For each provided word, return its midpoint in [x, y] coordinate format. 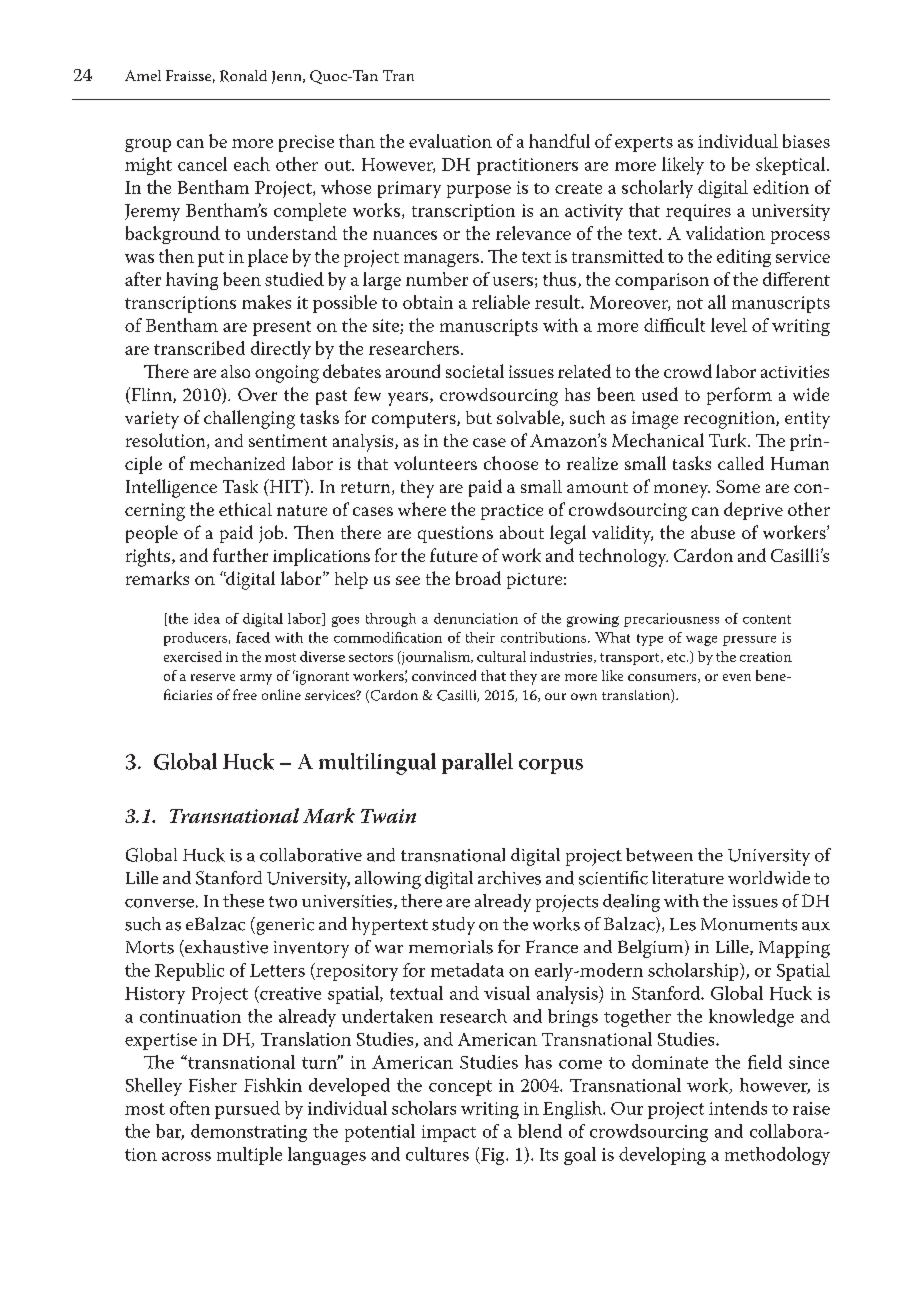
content [767, 619]
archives [509, 878]
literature [688, 878]
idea [207, 618]
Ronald [243, 76]
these [243, 901]
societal [475, 371]
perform [739, 396]
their [480, 637]
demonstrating [249, 1133]
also [235, 371]
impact [449, 1133]
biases [806, 141]
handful [559, 141]
